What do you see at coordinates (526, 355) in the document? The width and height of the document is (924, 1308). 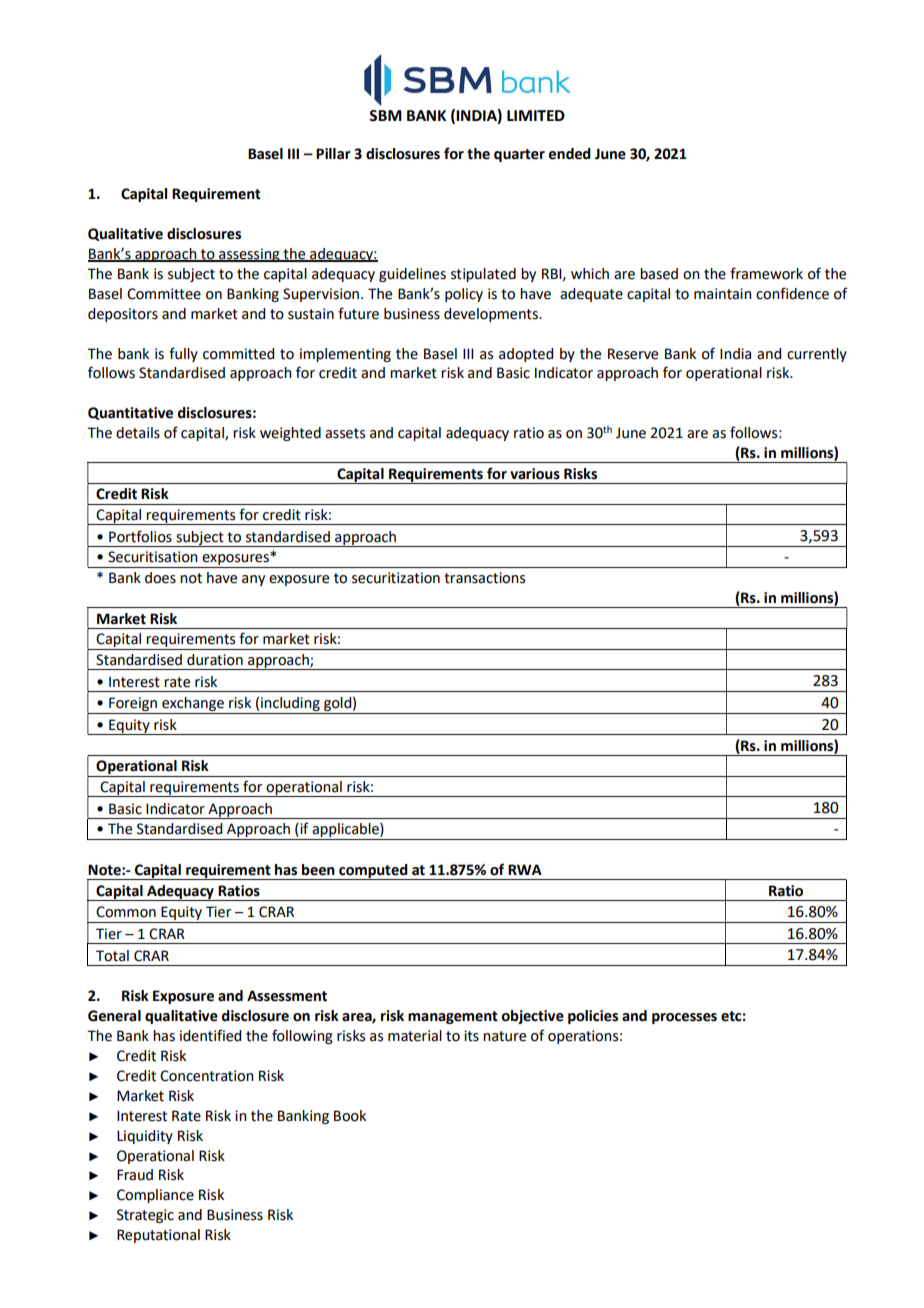 I see `adopted` at bounding box center [526, 355].
